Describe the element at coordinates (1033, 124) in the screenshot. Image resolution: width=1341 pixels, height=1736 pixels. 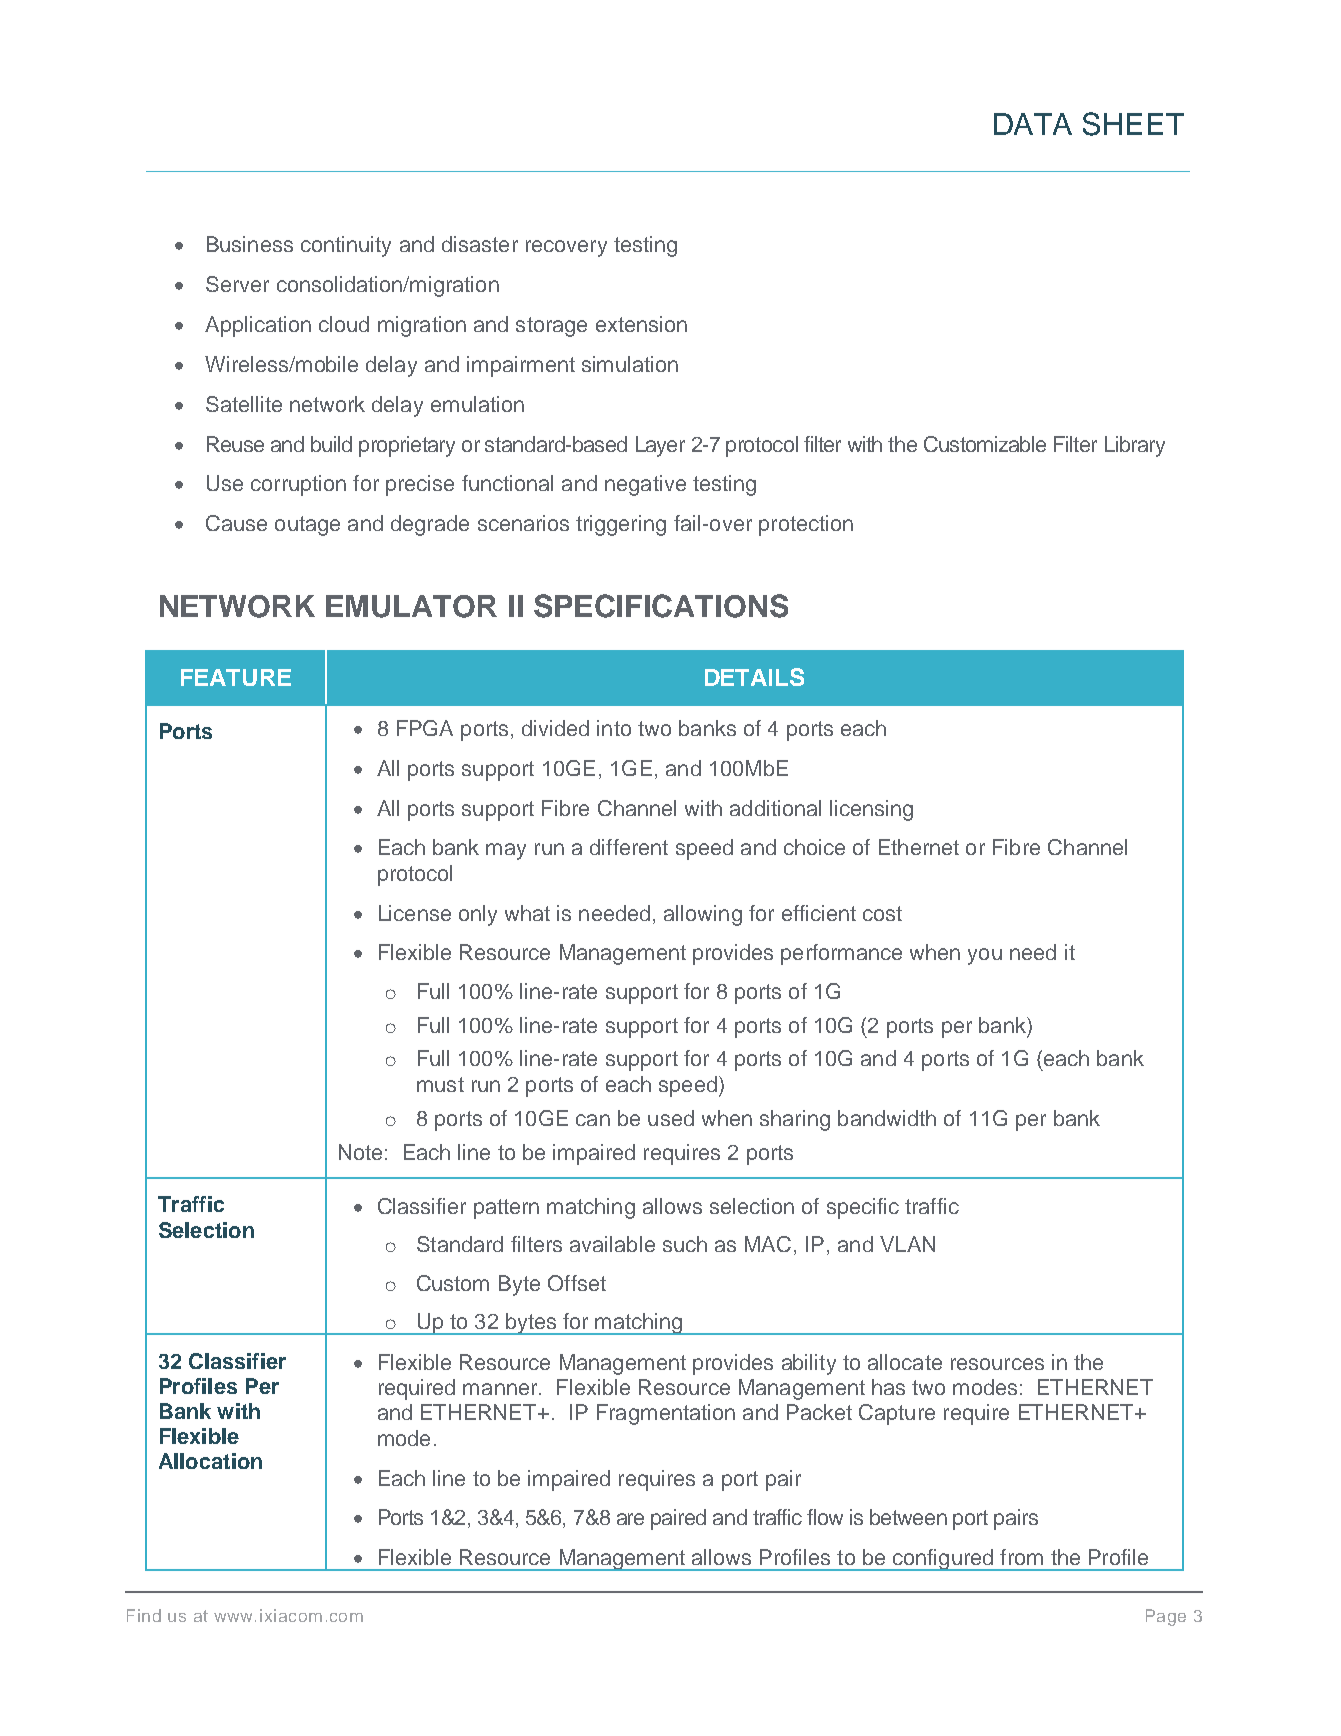
I see `DATA` at that location.
